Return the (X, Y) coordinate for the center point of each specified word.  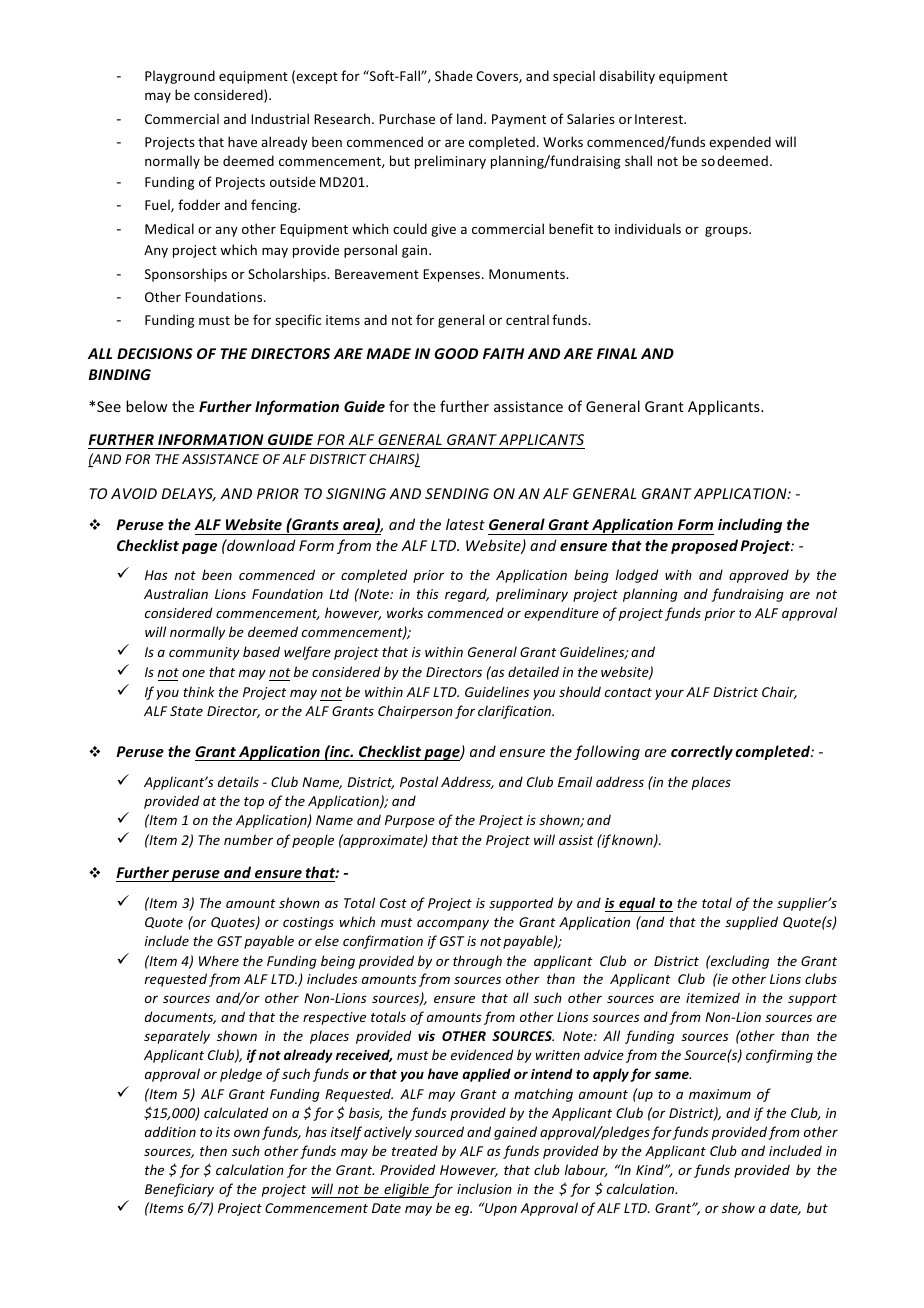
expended (740, 143)
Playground (180, 77)
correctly (702, 752)
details (238, 781)
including (750, 525)
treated (415, 1150)
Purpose (410, 821)
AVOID (134, 493)
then (213, 1150)
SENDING (457, 493)
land (471, 118)
